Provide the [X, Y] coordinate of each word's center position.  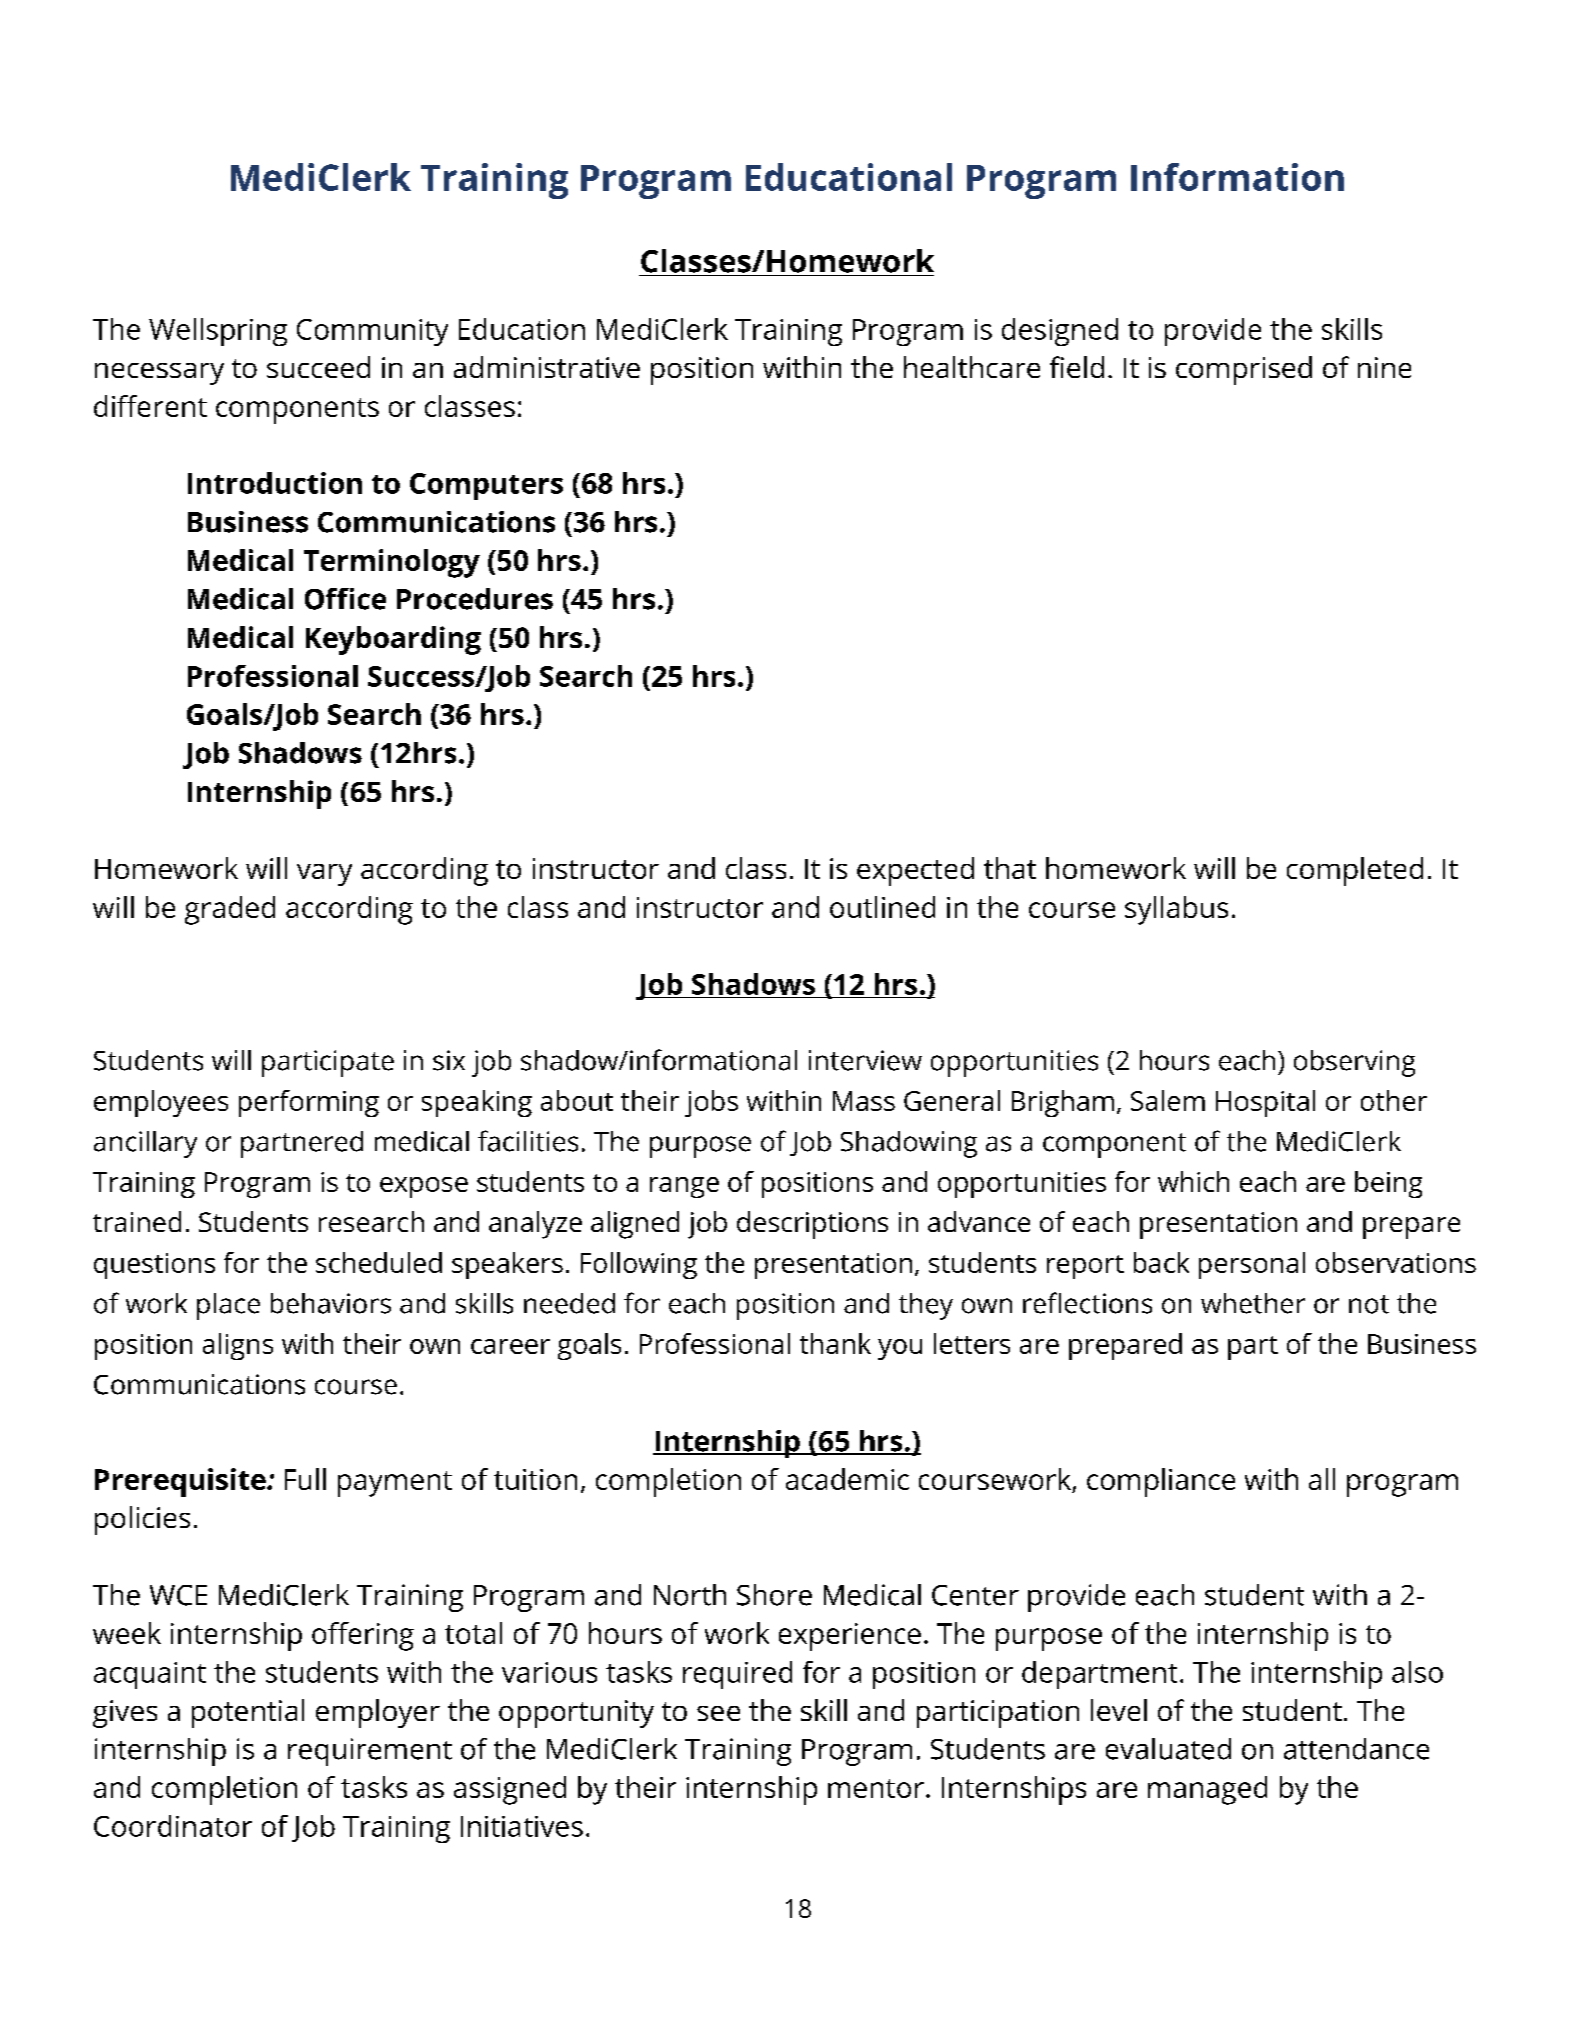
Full [305, 1479]
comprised [1244, 370]
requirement [370, 1752]
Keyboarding [393, 640]
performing [309, 1103]
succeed [318, 367]
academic [847, 1479]
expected [915, 871]
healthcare [972, 367]
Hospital [1265, 1103]
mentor [876, 1788]
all [1322, 1479]
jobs [711, 1103]
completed [1355, 871]
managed [1207, 1790]
